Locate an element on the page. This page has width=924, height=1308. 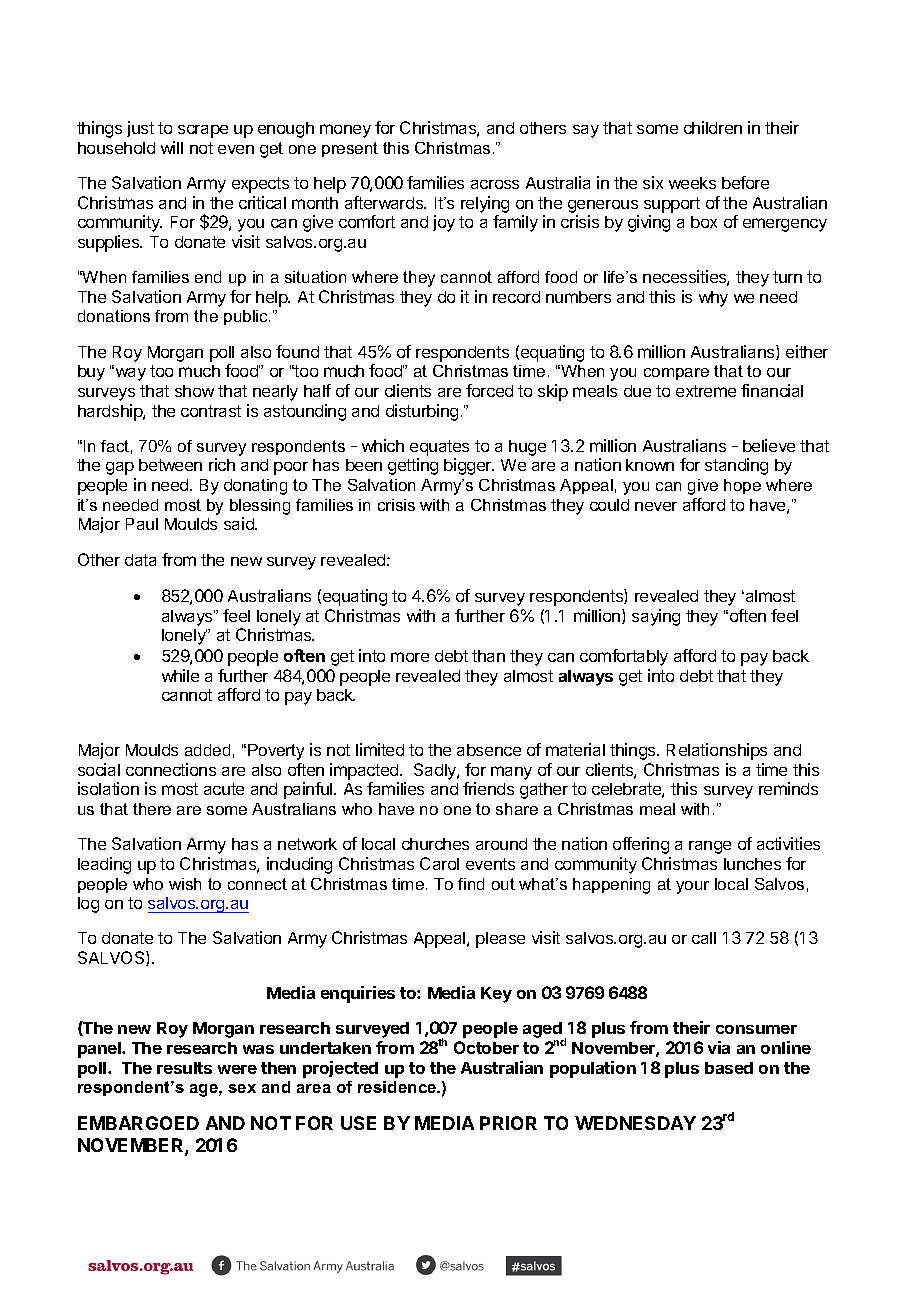
there is located at coordinates (152, 809).
